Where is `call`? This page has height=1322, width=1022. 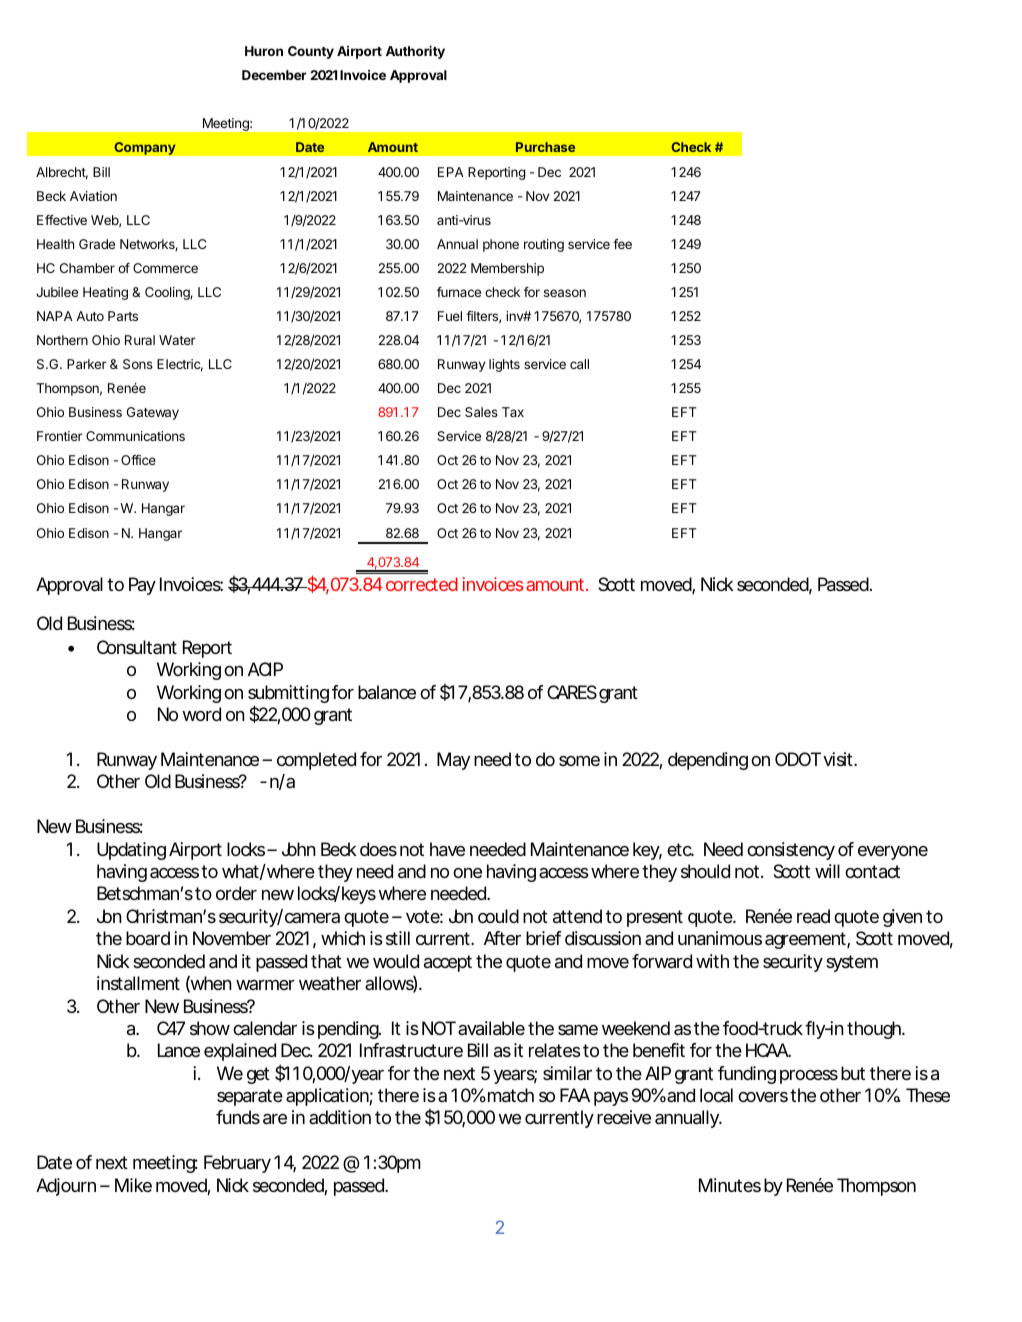
call is located at coordinates (579, 364).
